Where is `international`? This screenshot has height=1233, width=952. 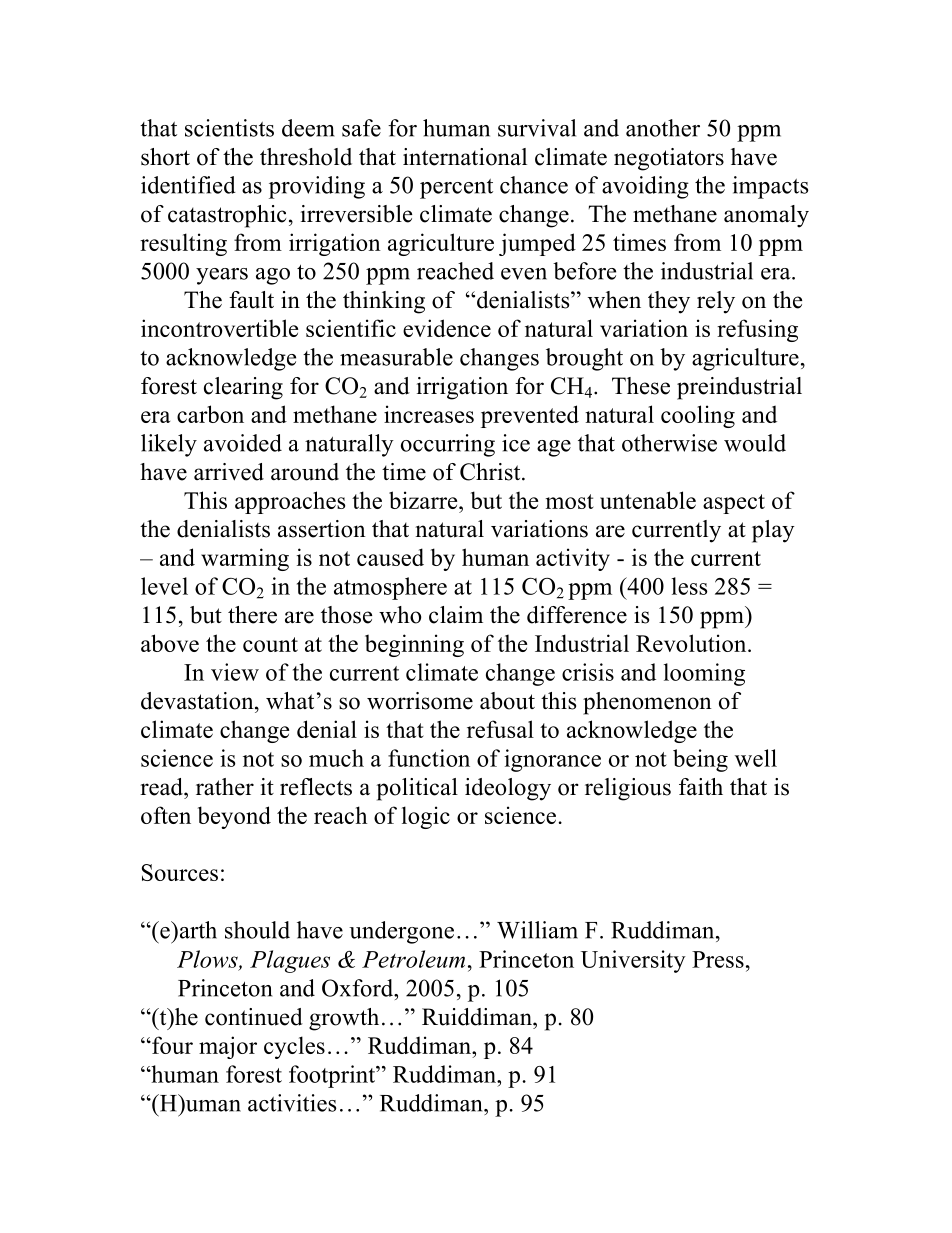 international is located at coordinates (465, 157).
